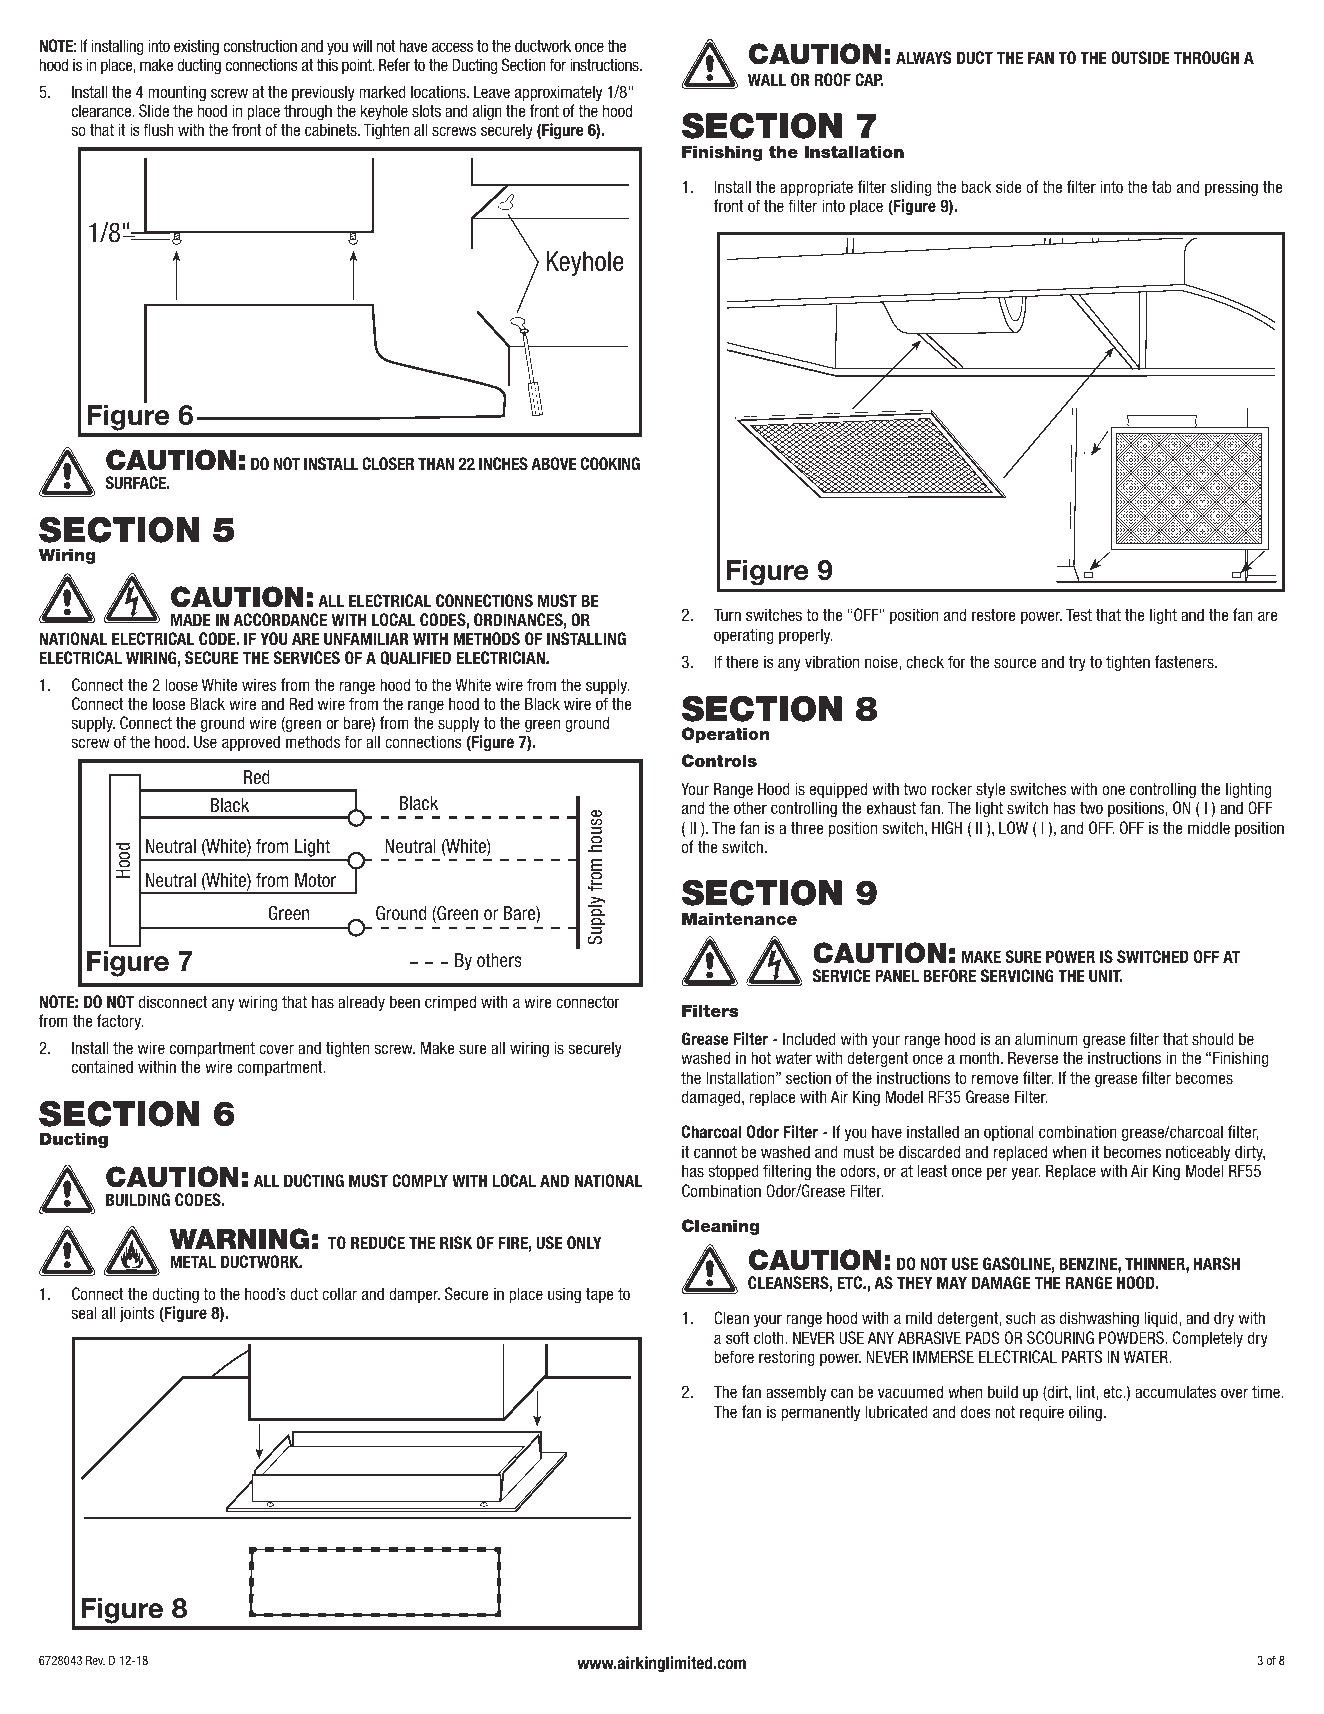  Describe the element at coordinates (1162, 186) in the screenshot. I see `tab` at that location.
